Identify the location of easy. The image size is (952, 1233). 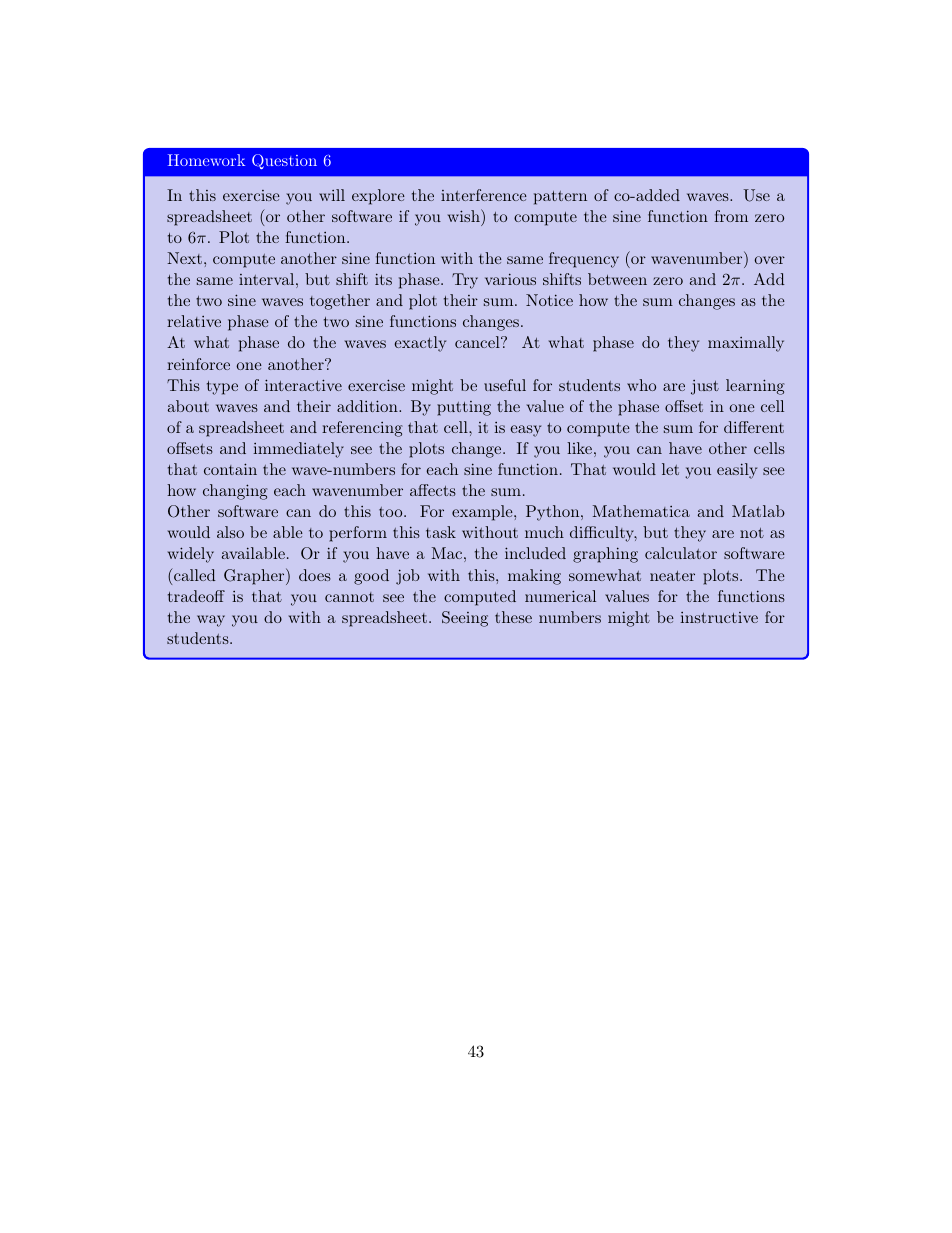
(525, 431).
